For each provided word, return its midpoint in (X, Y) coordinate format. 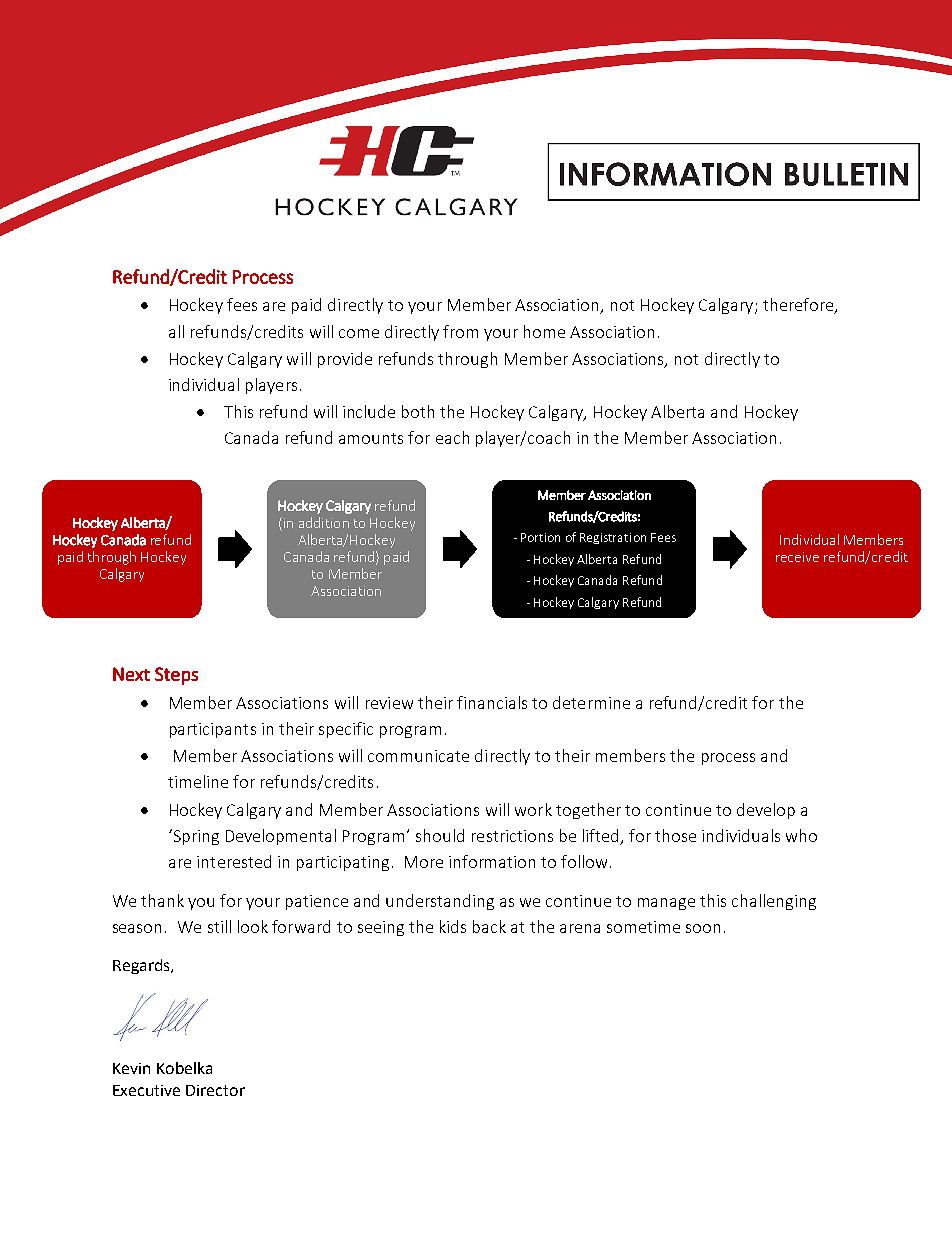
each (452, 437)
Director (215, 1090)
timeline (198, 781)
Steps (176, 676)
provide (345, 360)
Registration (613, 538)
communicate (418, 756)
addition (324, 522)
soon (703, 928)
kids (453, 926)
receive (797, 557)
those (675, 835)
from (460, 331)
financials (492, 702)
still (219, 926)
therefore (799, 306)
